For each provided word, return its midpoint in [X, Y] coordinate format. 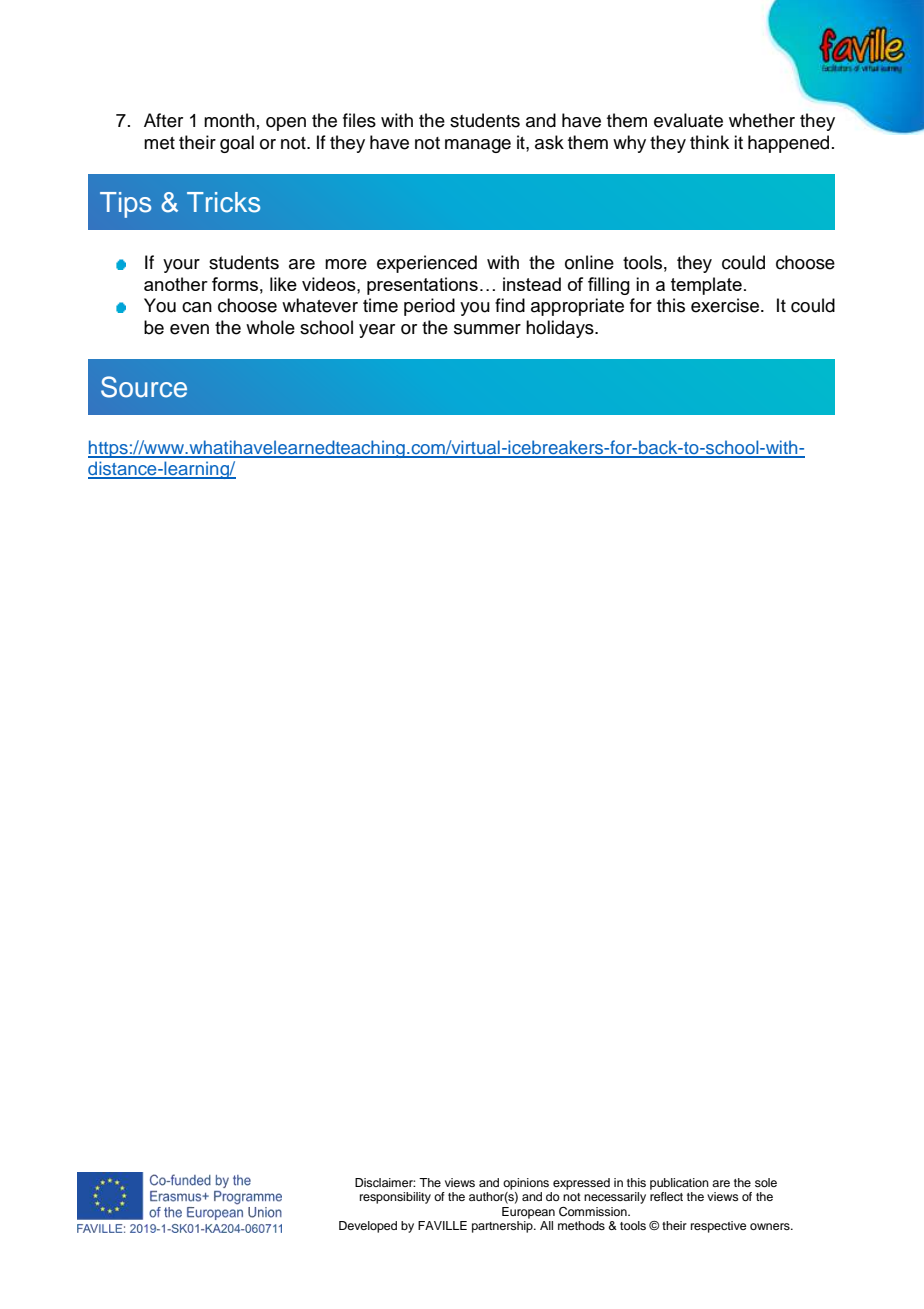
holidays [561, 329]
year [377, 331]
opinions [526, 1184]
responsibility [395, 1198]
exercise [726, 305]
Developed [368, 1227]
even [189, 329]
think [709, 142]
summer [487, 329]
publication [679, 1184]
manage [478, 146]
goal [237, 144]
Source [144, 387]
